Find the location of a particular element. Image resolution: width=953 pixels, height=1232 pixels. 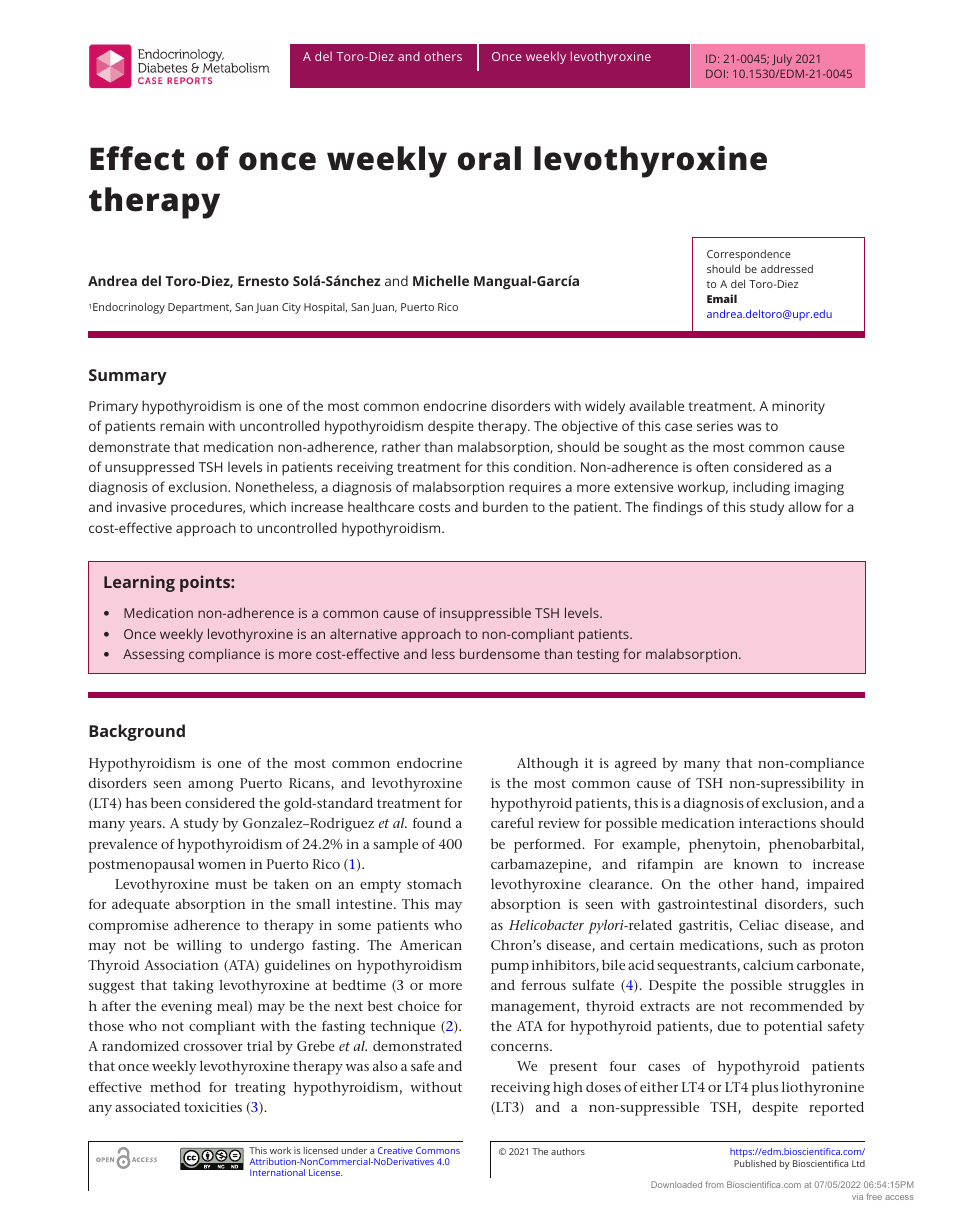

Background is located at coordinates (137, 732).
